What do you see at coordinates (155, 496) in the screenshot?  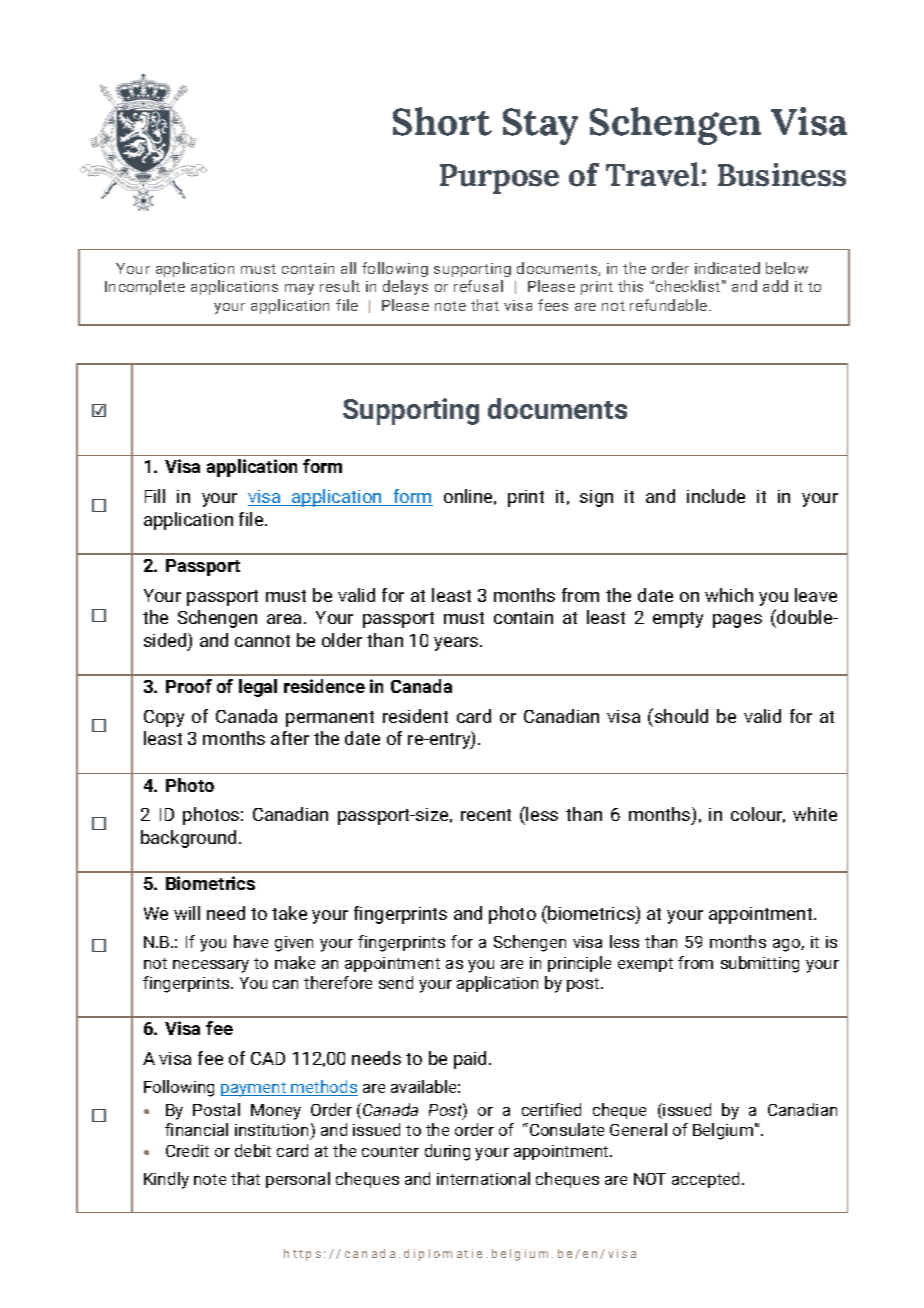 I see `Fill` at bounding box center [155, 496].
